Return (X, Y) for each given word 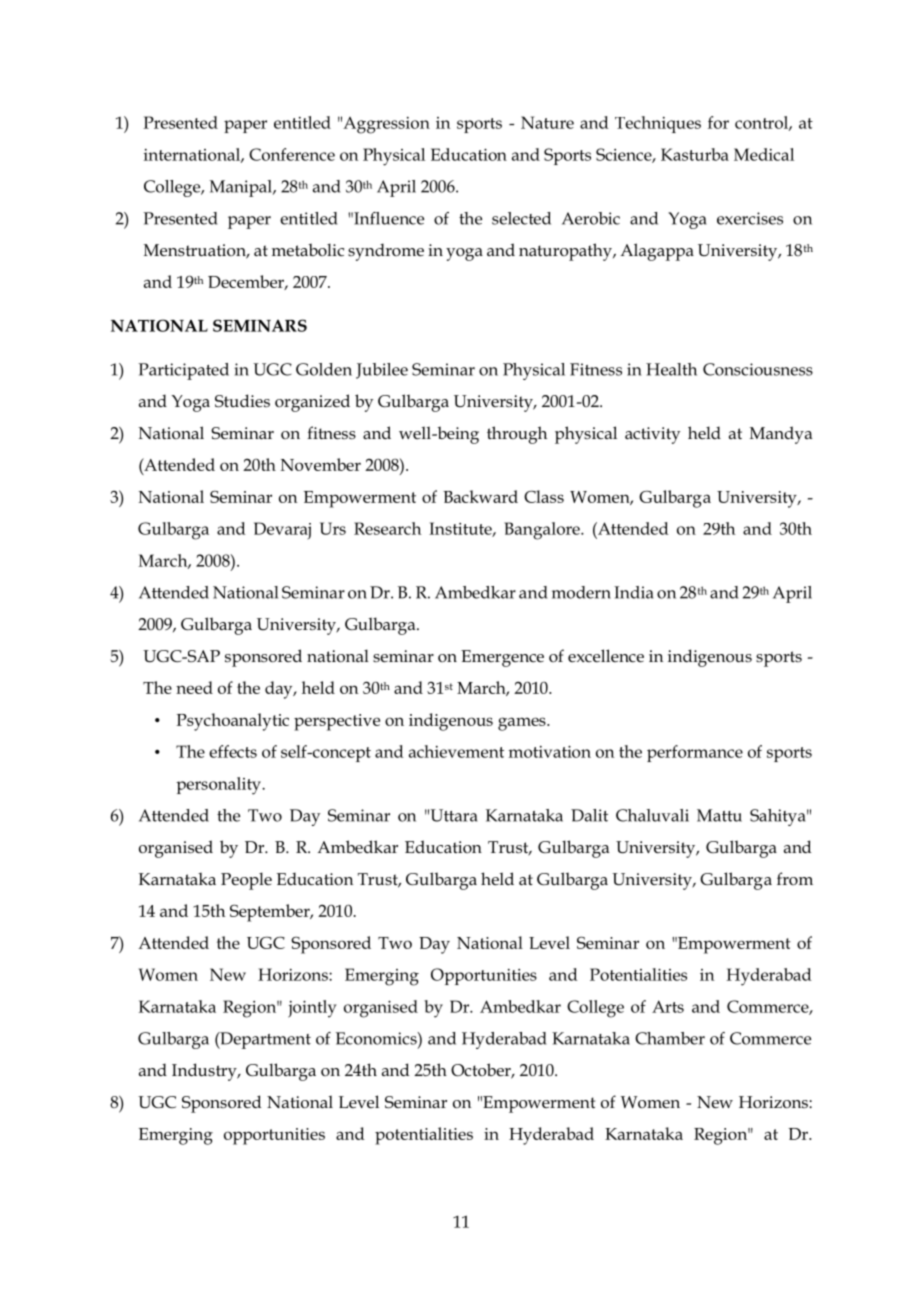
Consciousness (758, 369)
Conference (292, 154)
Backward (480, 496)
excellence (606, 656)
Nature (547, 122)
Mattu (719, 815)
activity (652, 435)
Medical (764, 154)
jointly (312, 1009)
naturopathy (566, 252)
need (194, 687)
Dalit (589, 815)
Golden (324, 369)
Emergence (502, 658)
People (246, 881)
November (320, 464)
